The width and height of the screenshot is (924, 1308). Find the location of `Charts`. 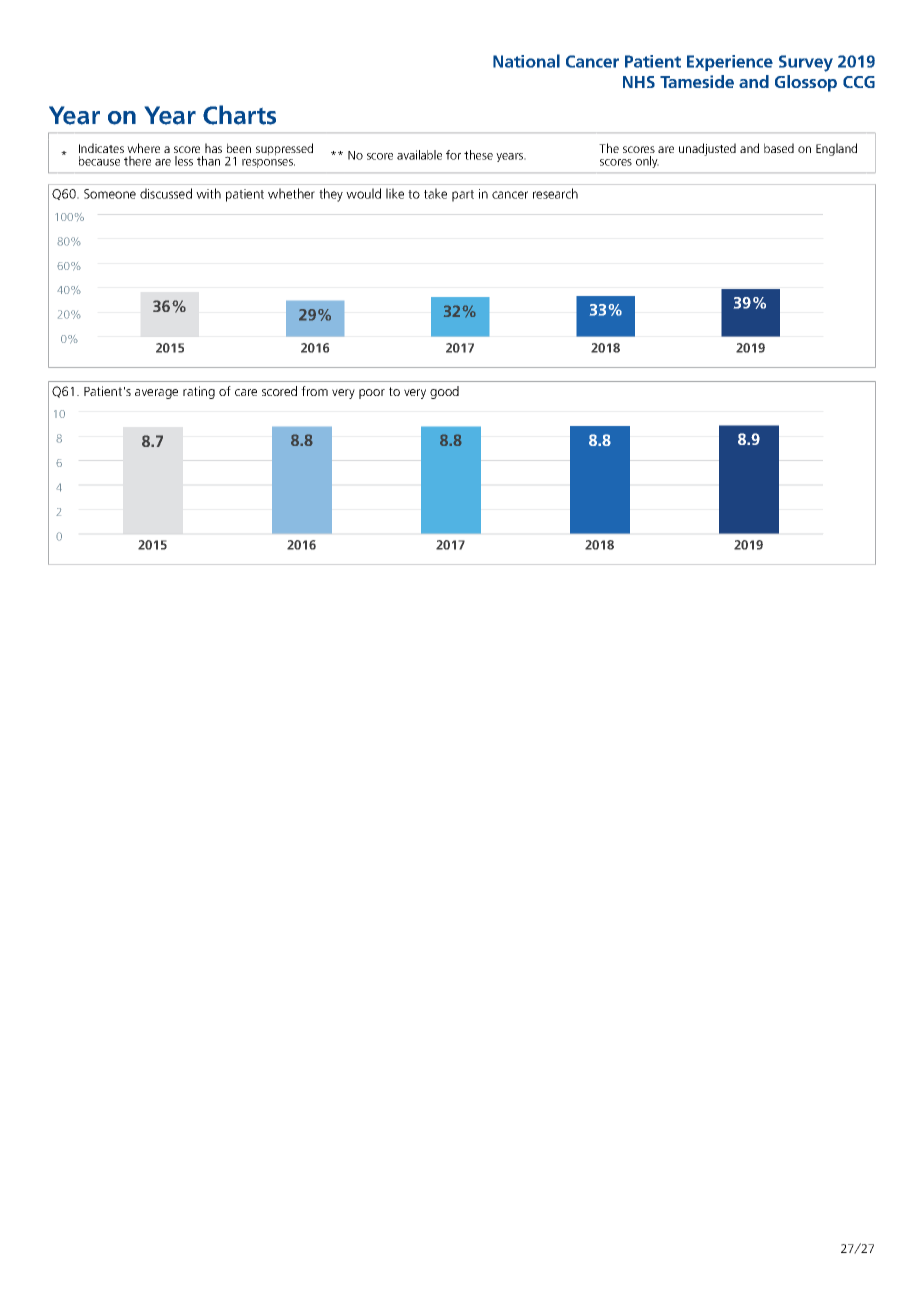

Charts is located at coordinates (239, 115).
